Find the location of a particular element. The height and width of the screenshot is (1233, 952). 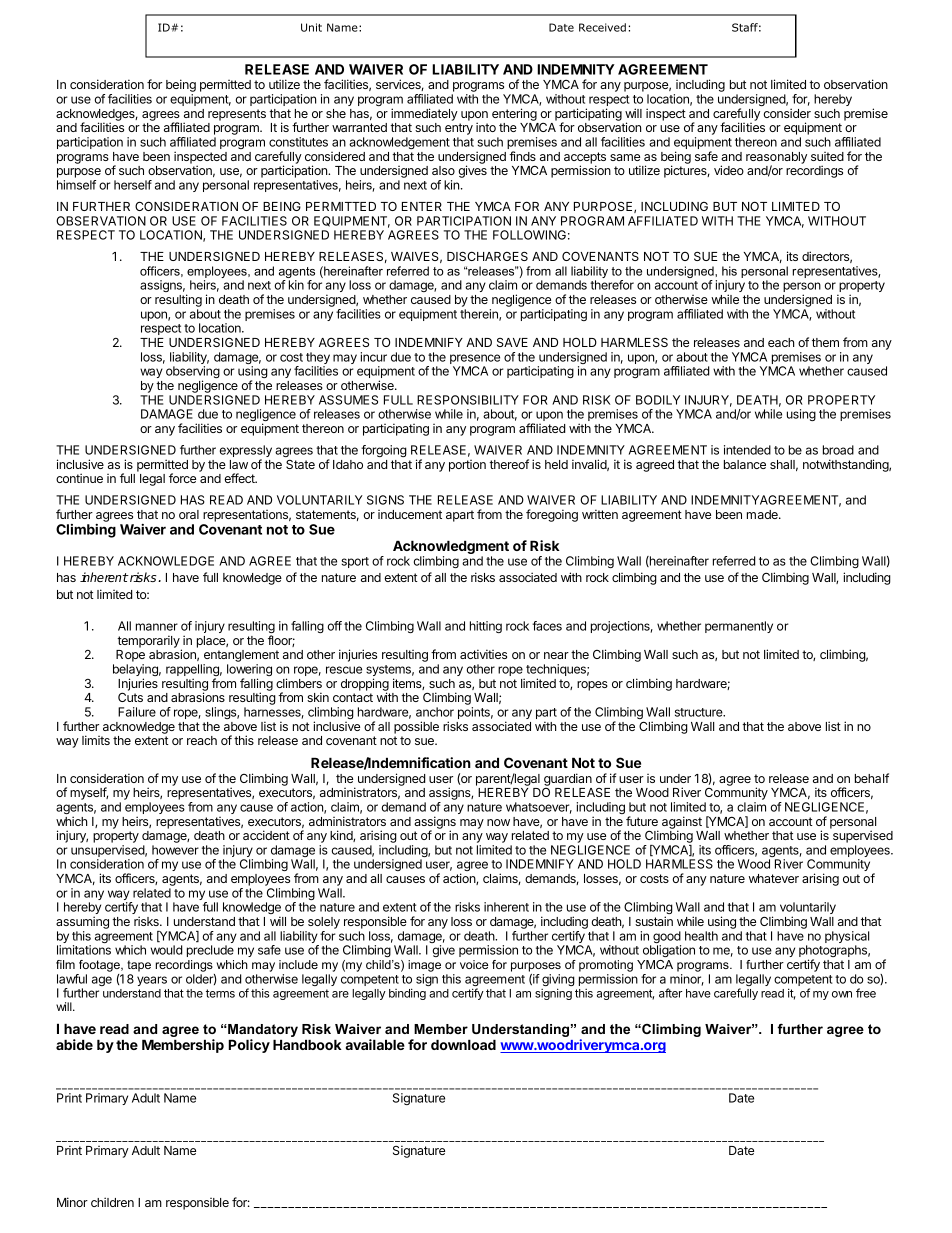

oral is located at coordinates (189, 514).
